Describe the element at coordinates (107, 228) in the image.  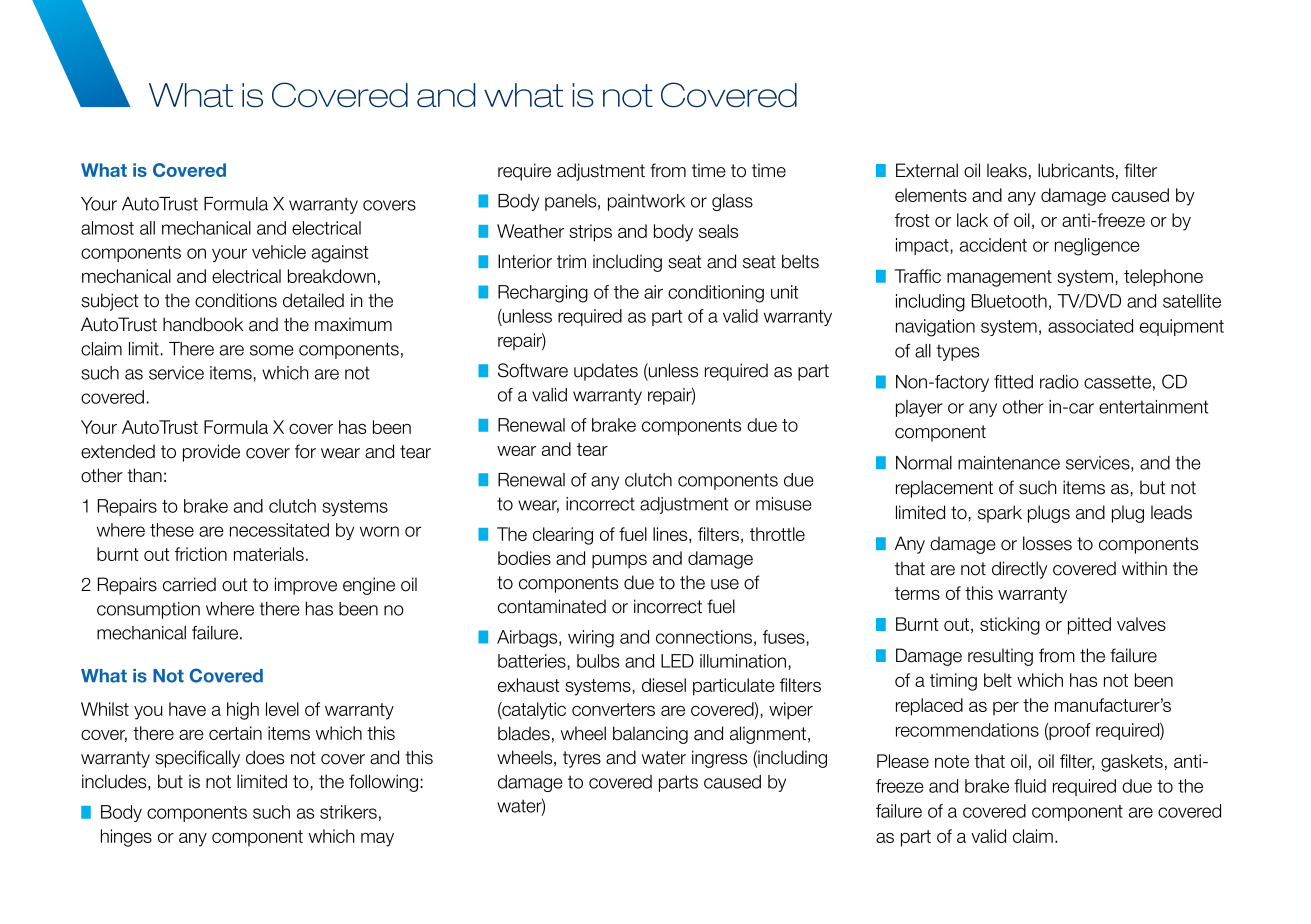
I see `almost` at that location.
